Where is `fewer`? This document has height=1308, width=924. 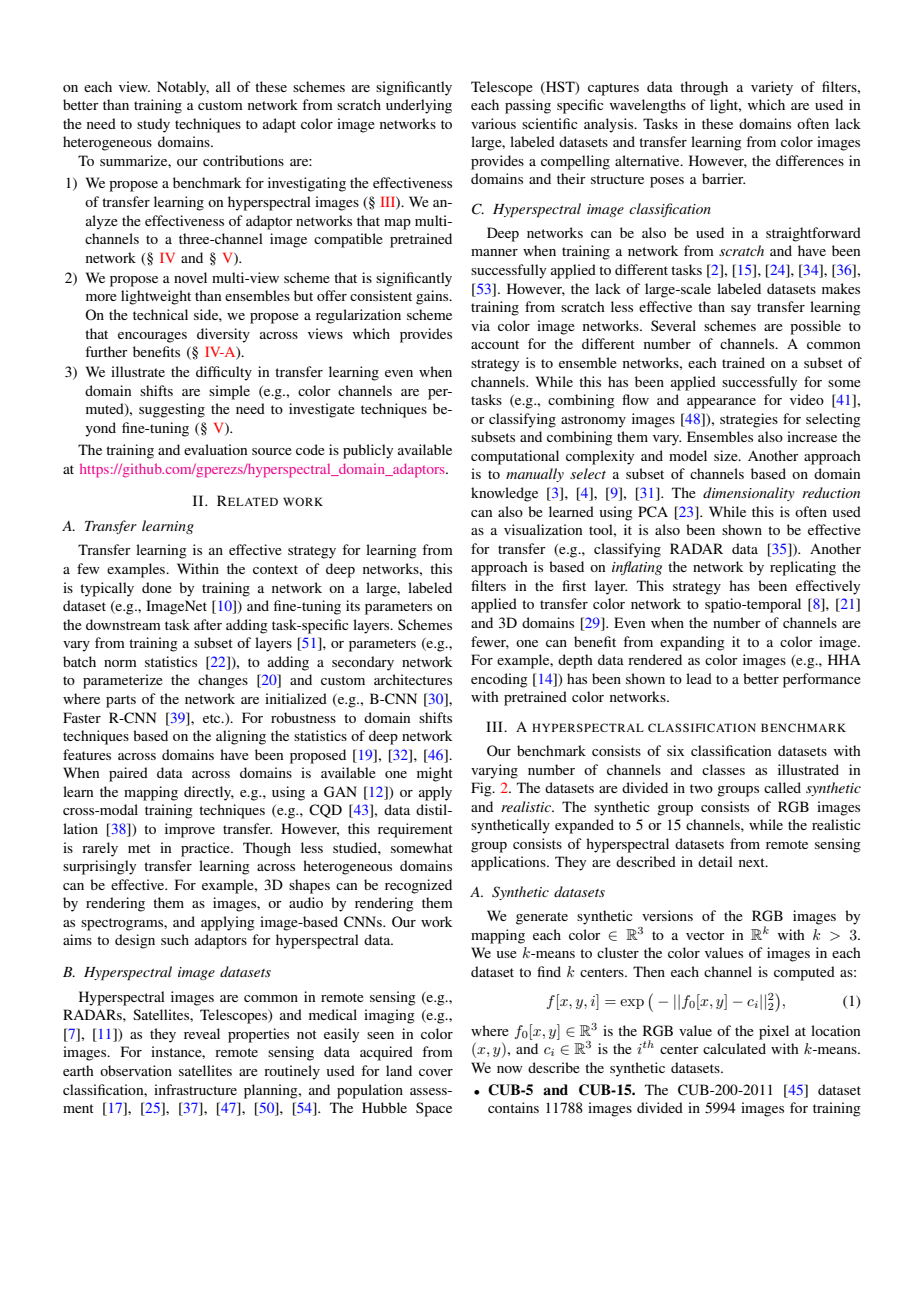 fewer is located at coordinates (490, 642).
